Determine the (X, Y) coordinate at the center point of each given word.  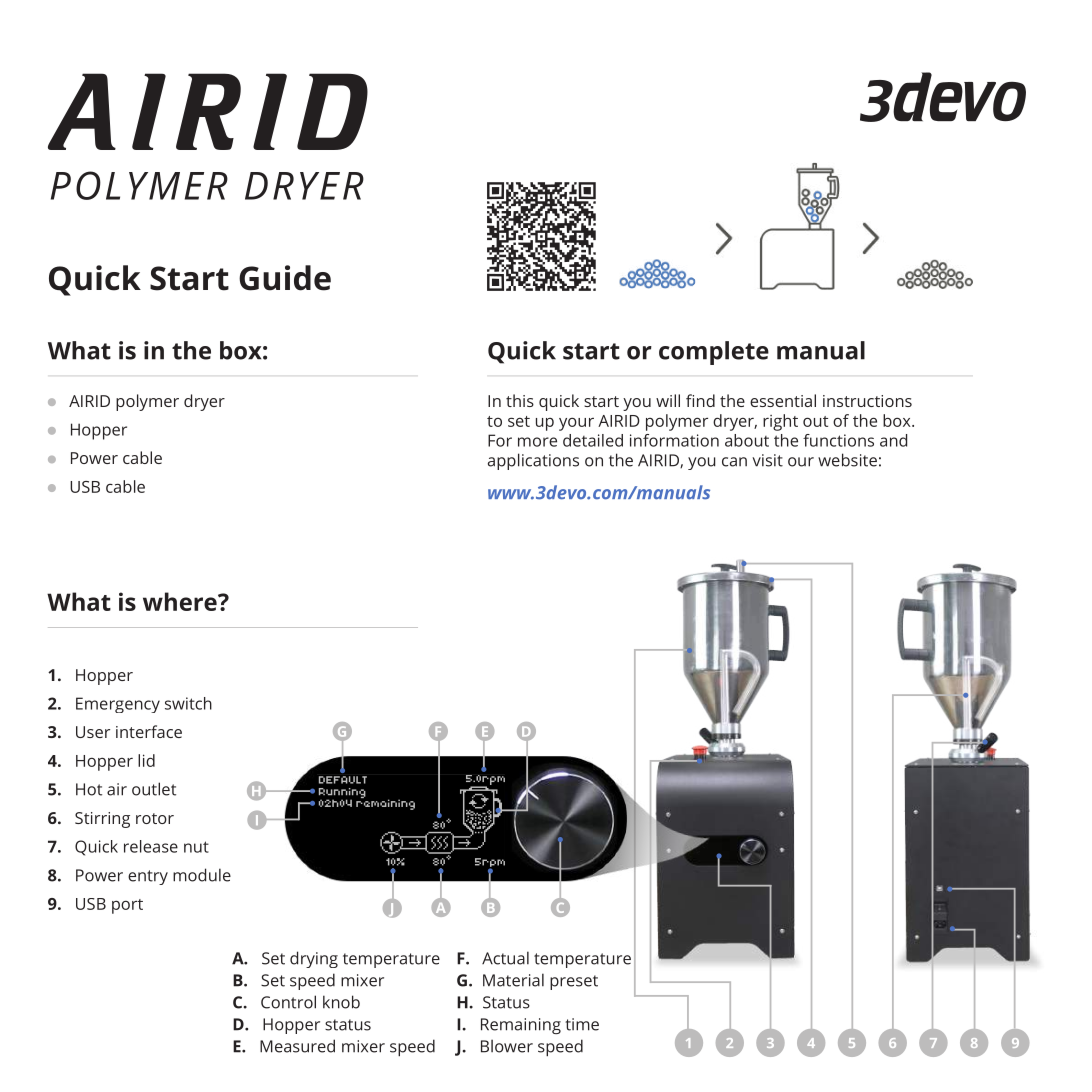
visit (767, 460)
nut (196, 847)
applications (533, 461)
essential (783, 400)
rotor (155, 818)
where (181, 601)
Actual (505, 958)
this (520, 400)
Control (288, 1002)
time (582, 1024)
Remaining (521, 1026)
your (576, 424)
